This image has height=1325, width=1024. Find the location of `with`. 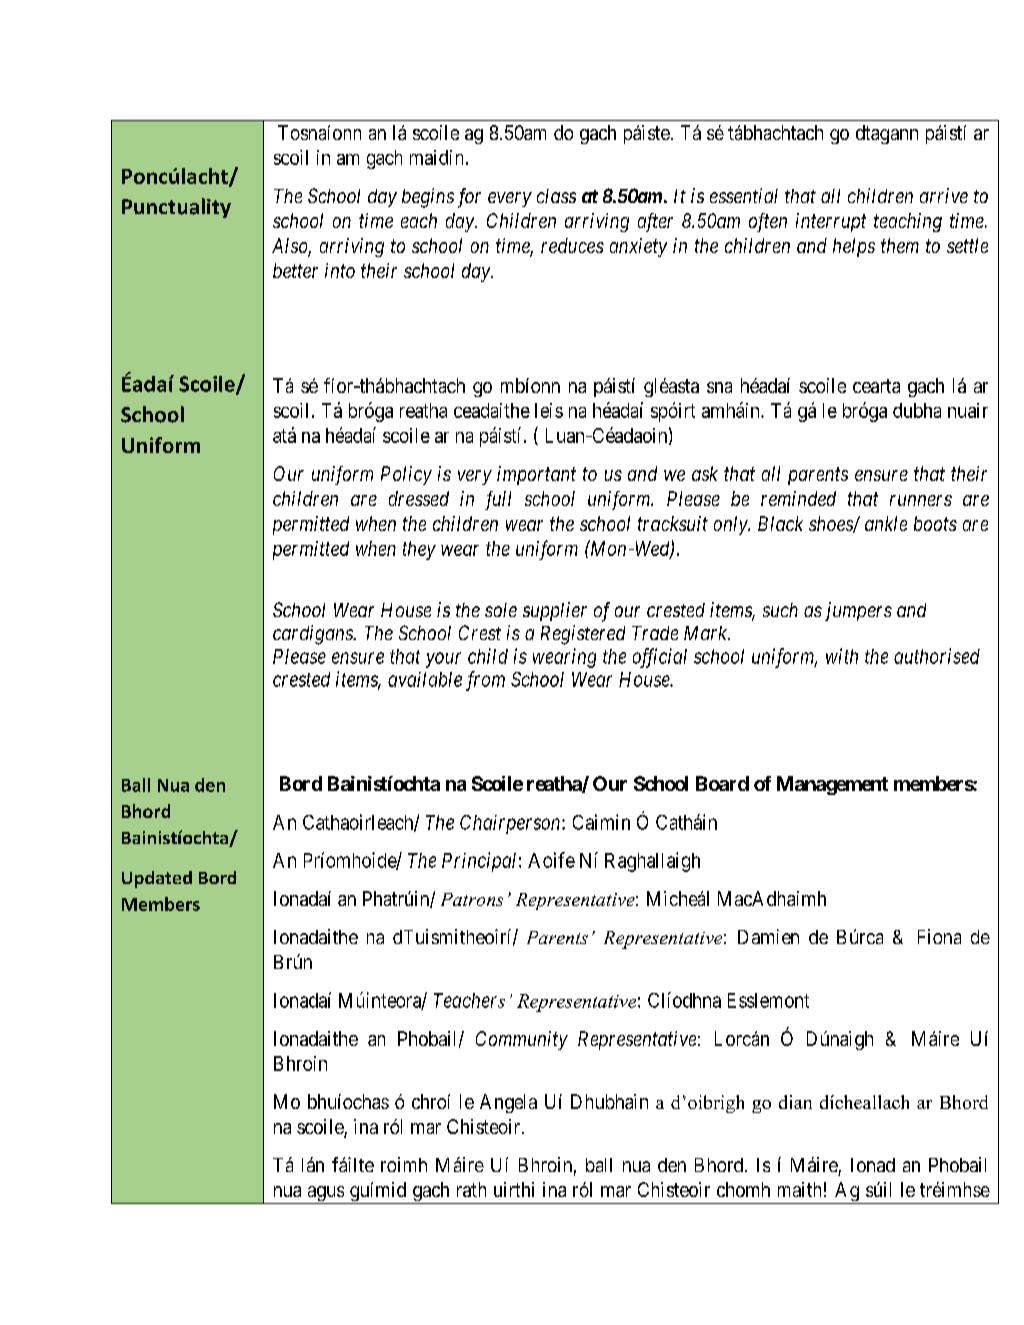

with is located at coordinates (842, 656).
